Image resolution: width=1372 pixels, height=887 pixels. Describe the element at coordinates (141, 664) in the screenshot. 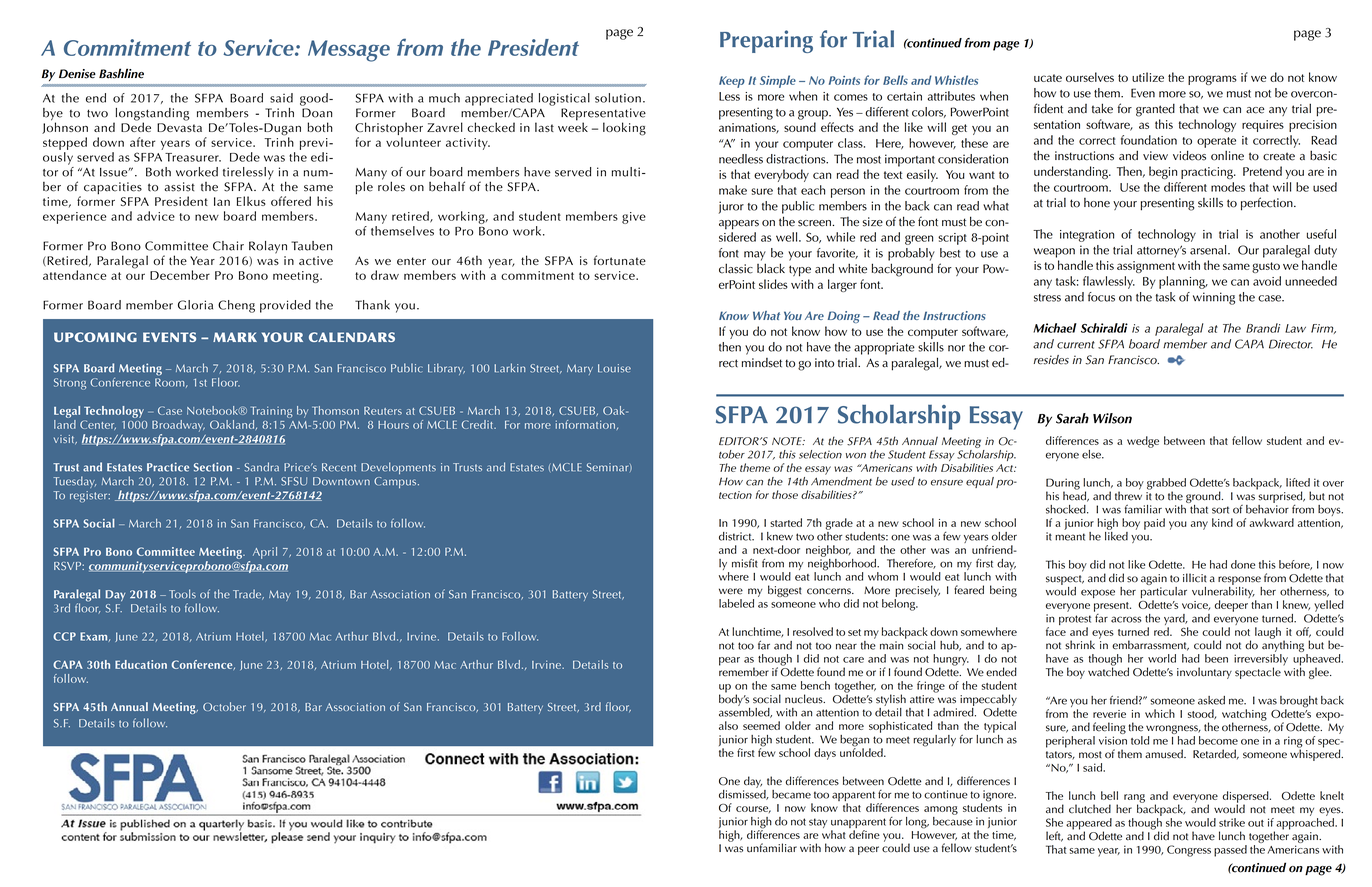

I see `Education` at that location.
